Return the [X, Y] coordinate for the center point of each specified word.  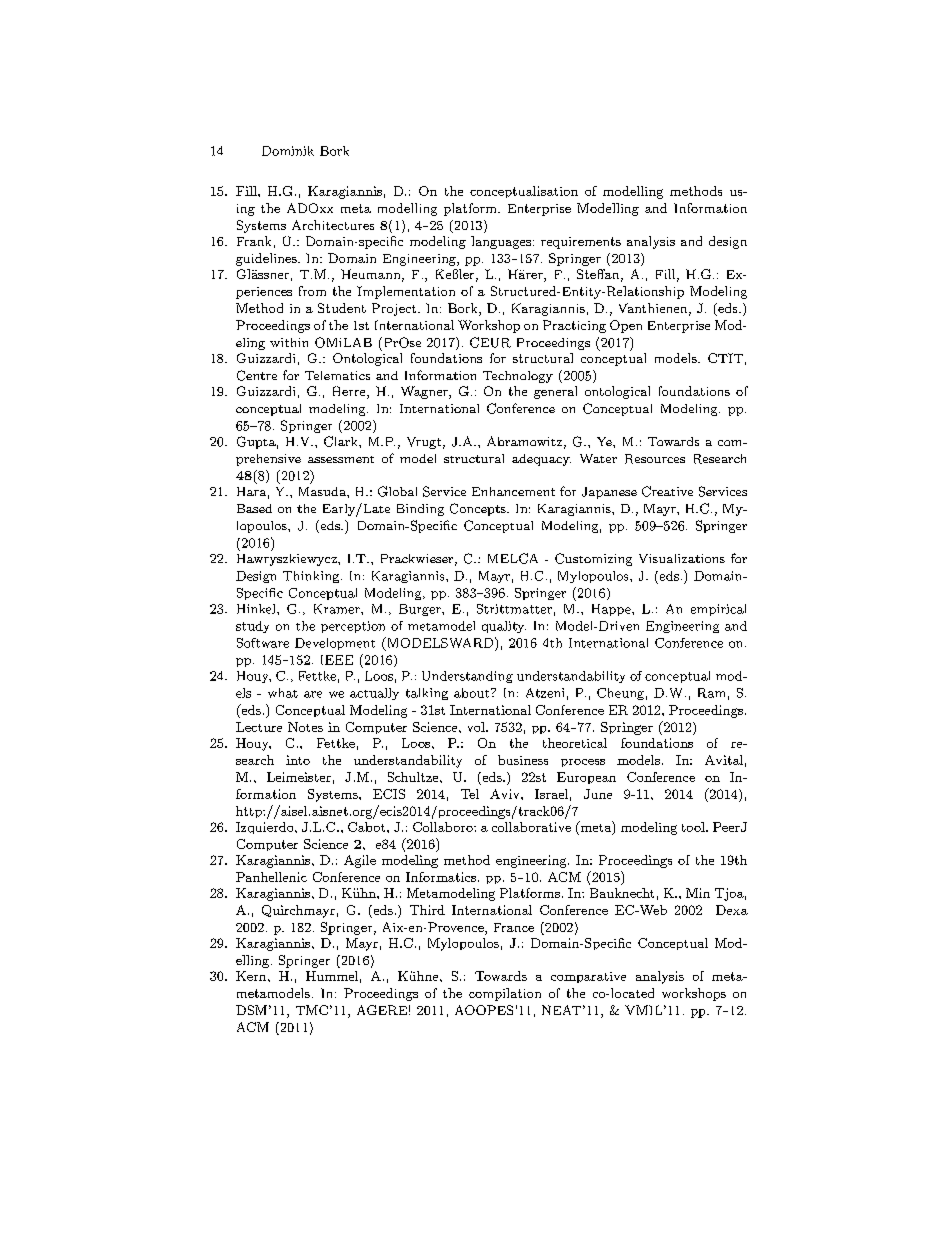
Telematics [337, 375]
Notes [305, 727]
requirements [581, 243]
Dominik [288, 151]
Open [626, 326]
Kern [252, 976]
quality [504, 627]
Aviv [506, 794]
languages [501, 242]
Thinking [312, 577]
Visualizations [682, 558]
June [598, 794]
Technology [518, 377]
